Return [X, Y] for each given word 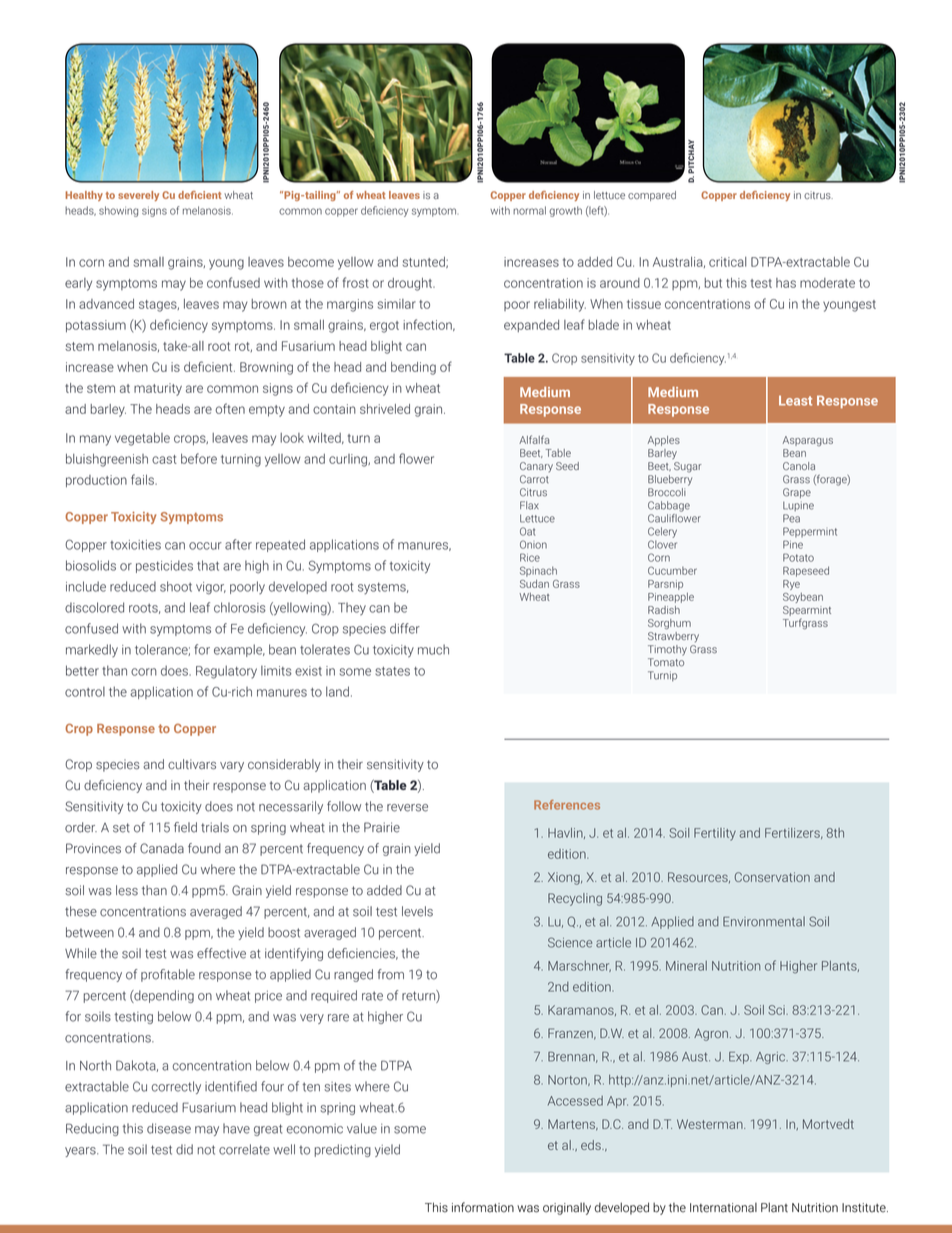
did [184, 1149]
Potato [798, 557]
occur [205, 546]
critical [727, 262]
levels [417, 911]
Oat [528, 531]
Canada [162, 848]
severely [138, 196]
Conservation [772, 877]
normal [529, 210]
